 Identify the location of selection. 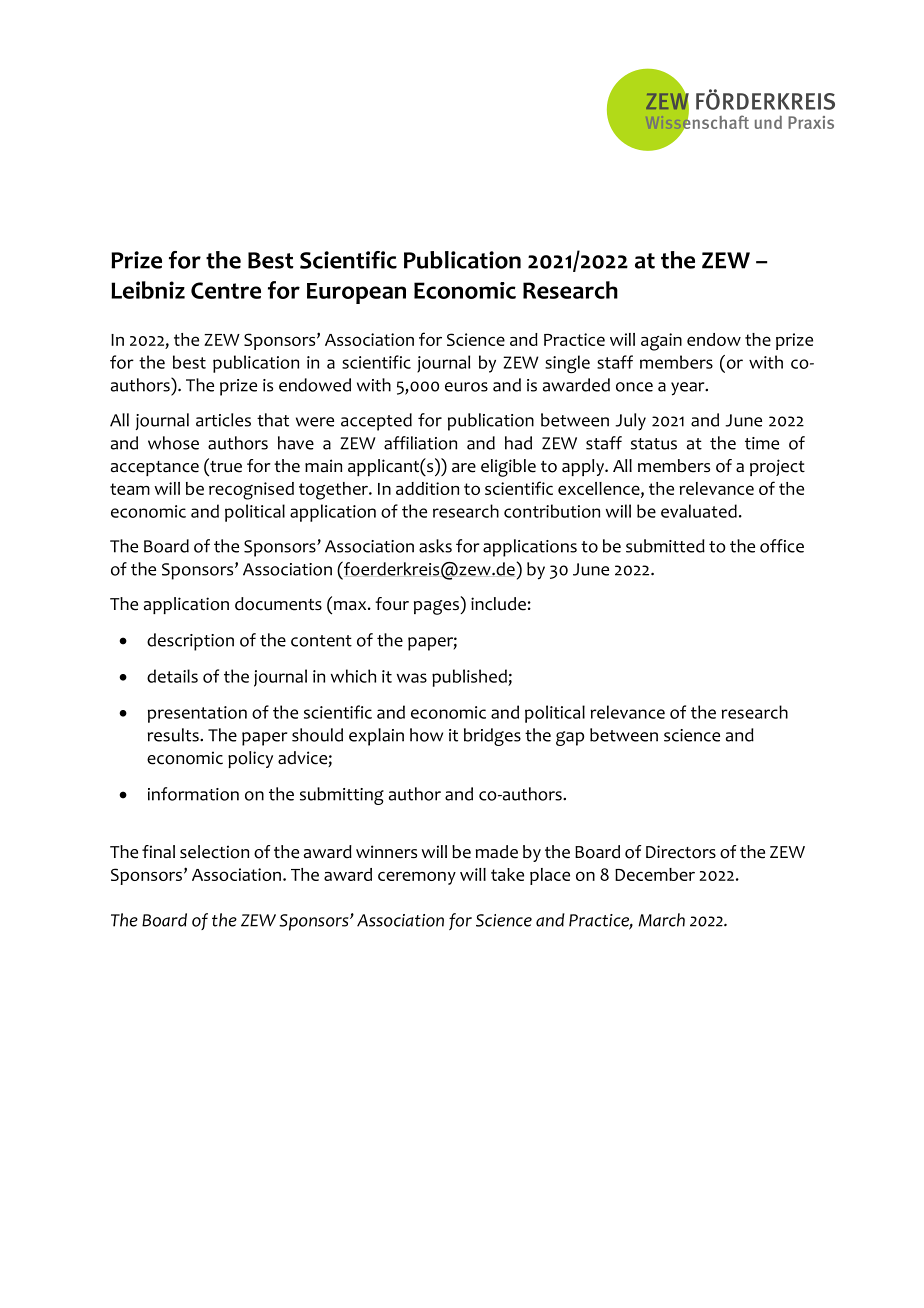
(214, 852).
